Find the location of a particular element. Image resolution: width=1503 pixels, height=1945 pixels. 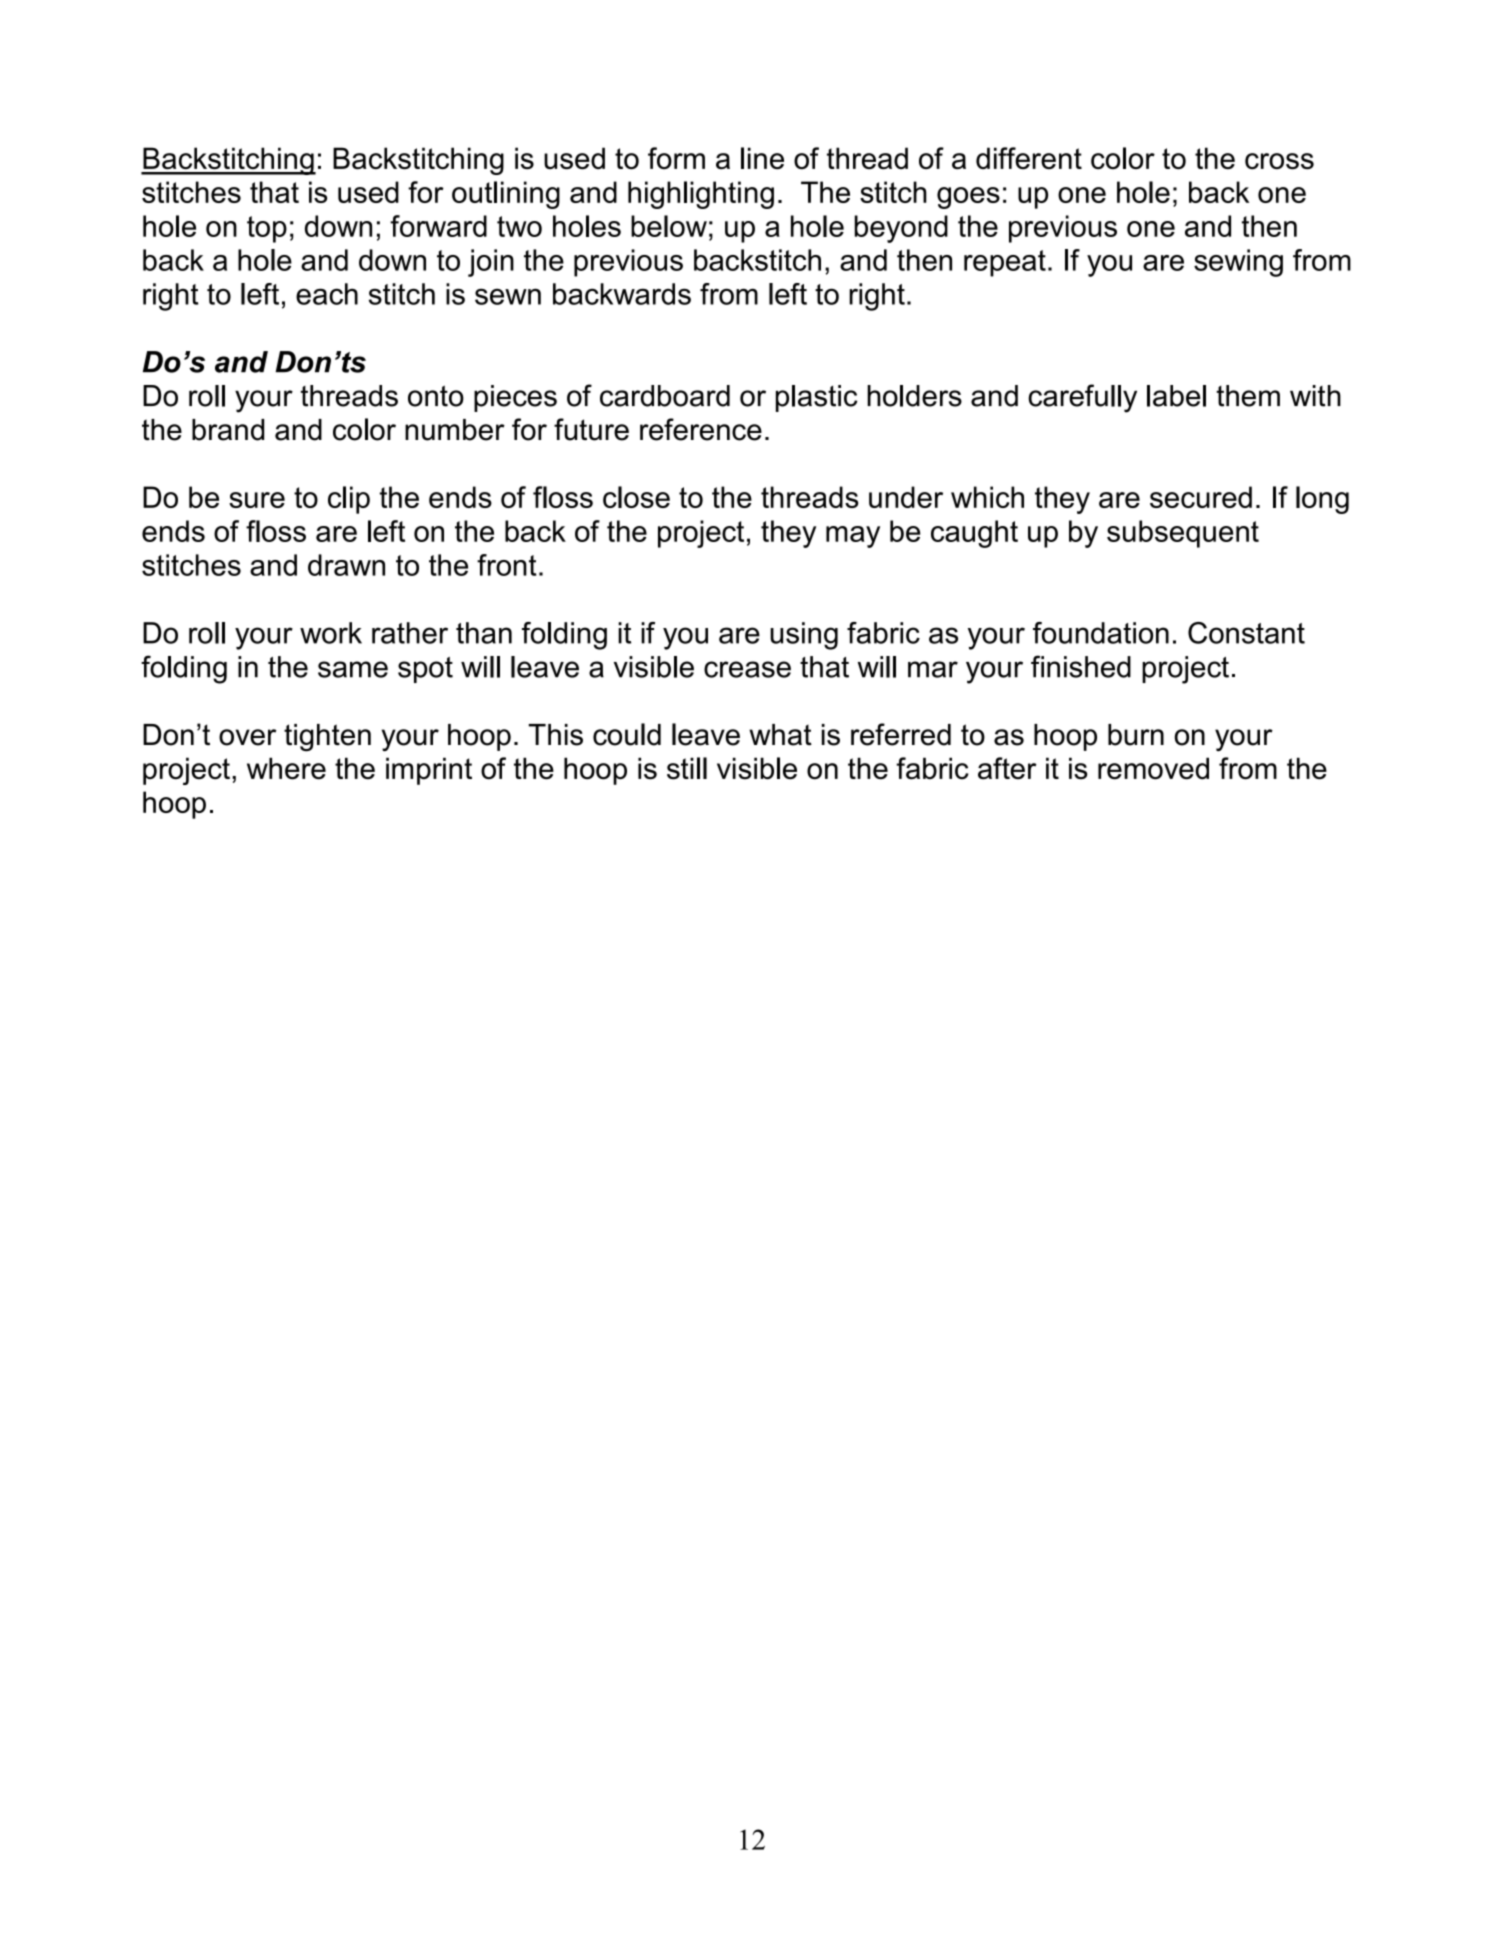

each is located at coordinates (327, 294).
